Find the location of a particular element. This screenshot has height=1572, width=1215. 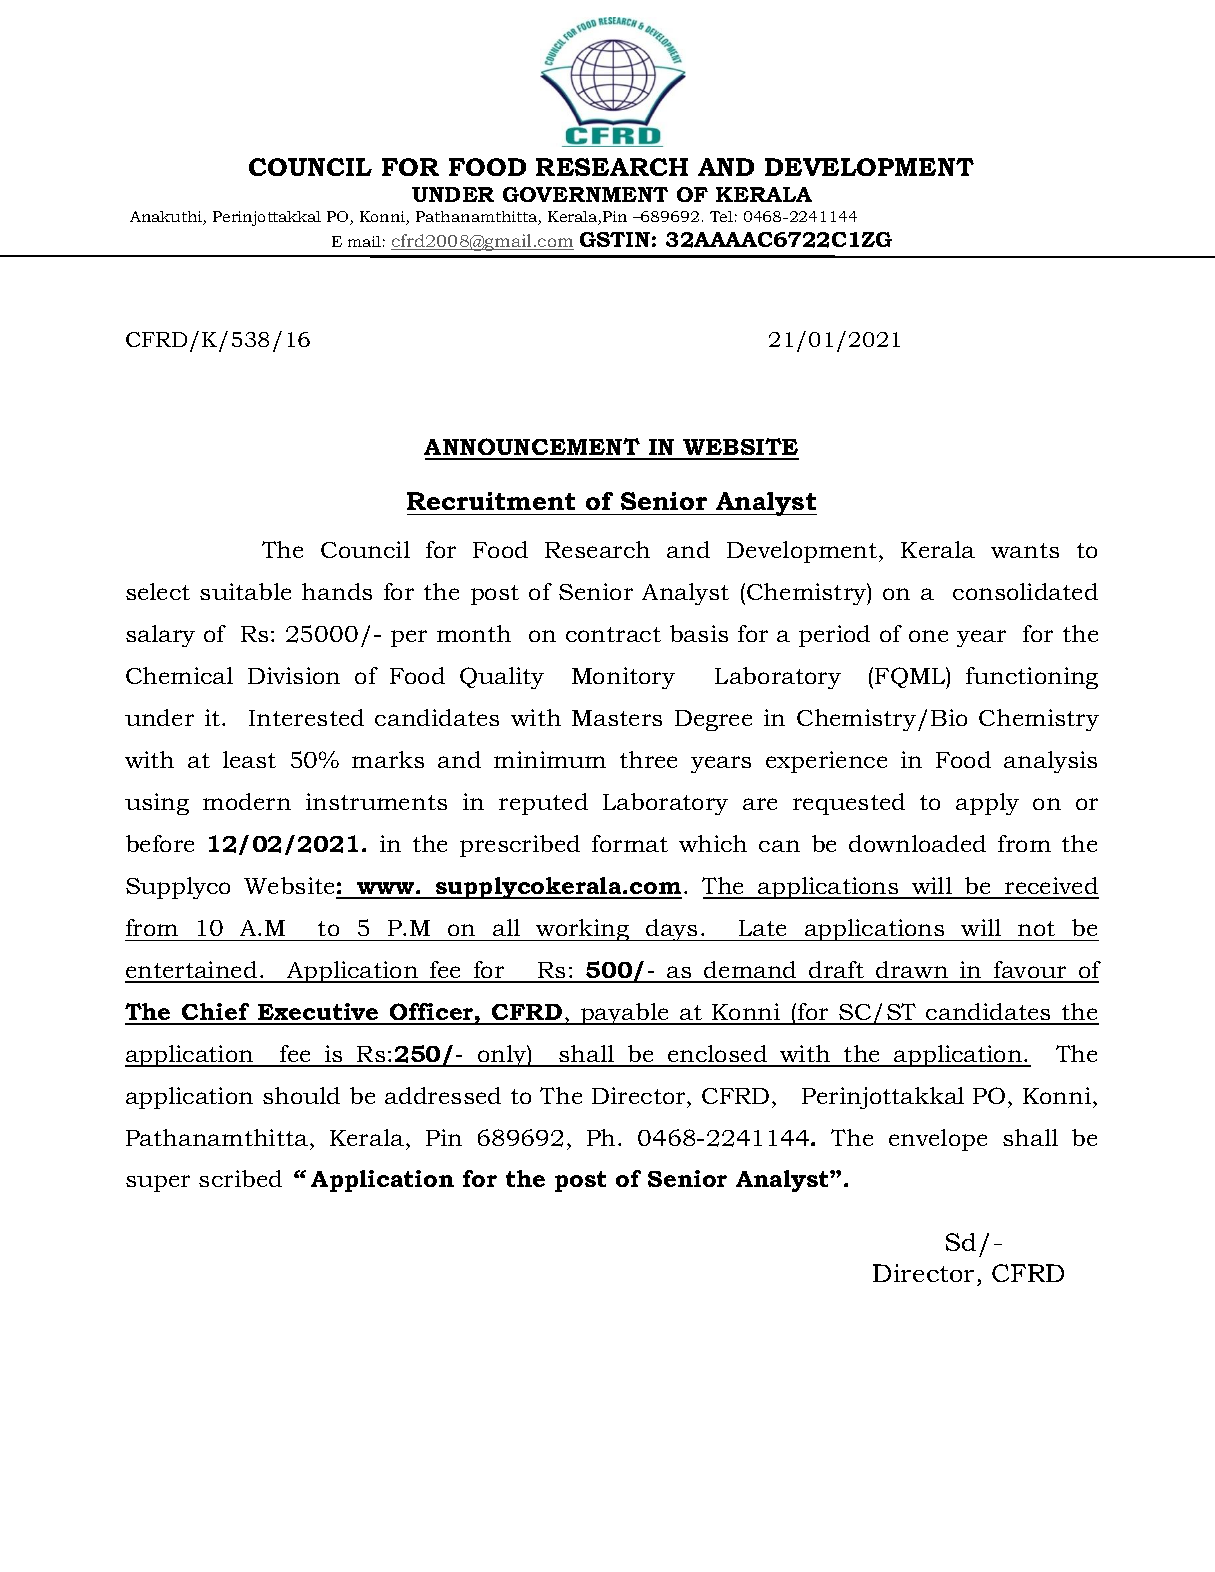

addressed is located at coordinates (443, 1095).
